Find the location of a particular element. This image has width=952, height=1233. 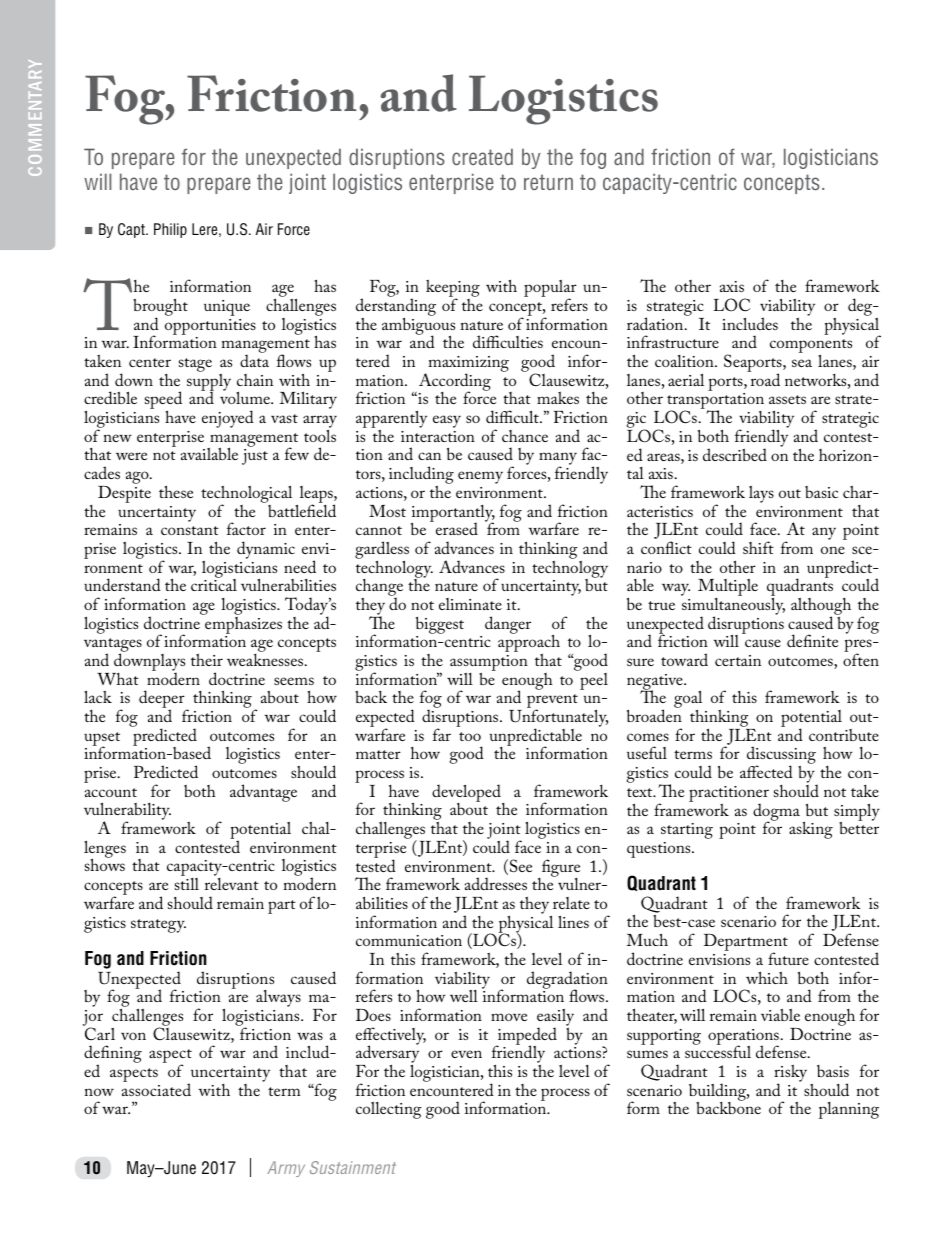

enjoyed is located at coordinates (228, 419).
